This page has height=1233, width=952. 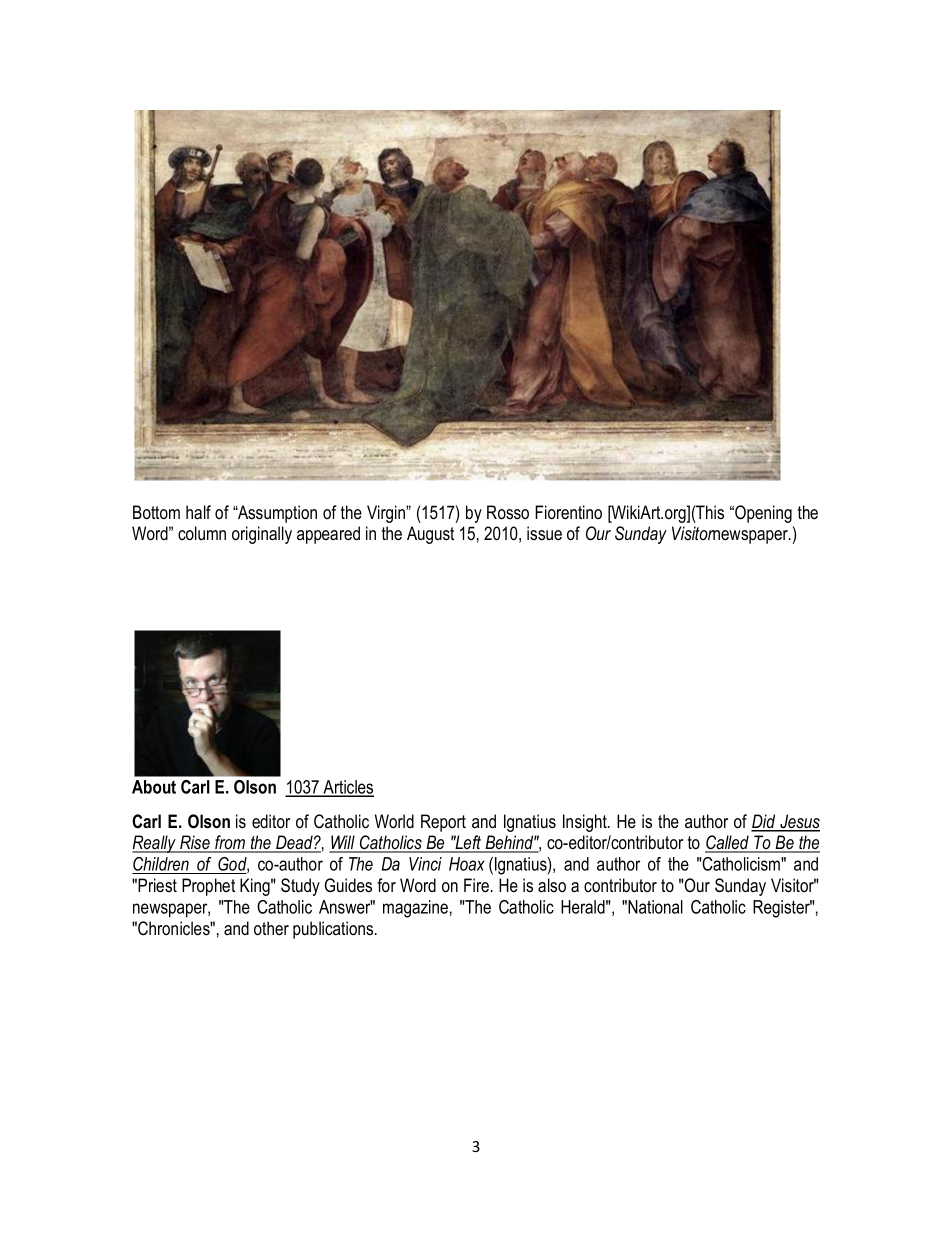 I want to click on Rosso, so click(x=508, y=512).
